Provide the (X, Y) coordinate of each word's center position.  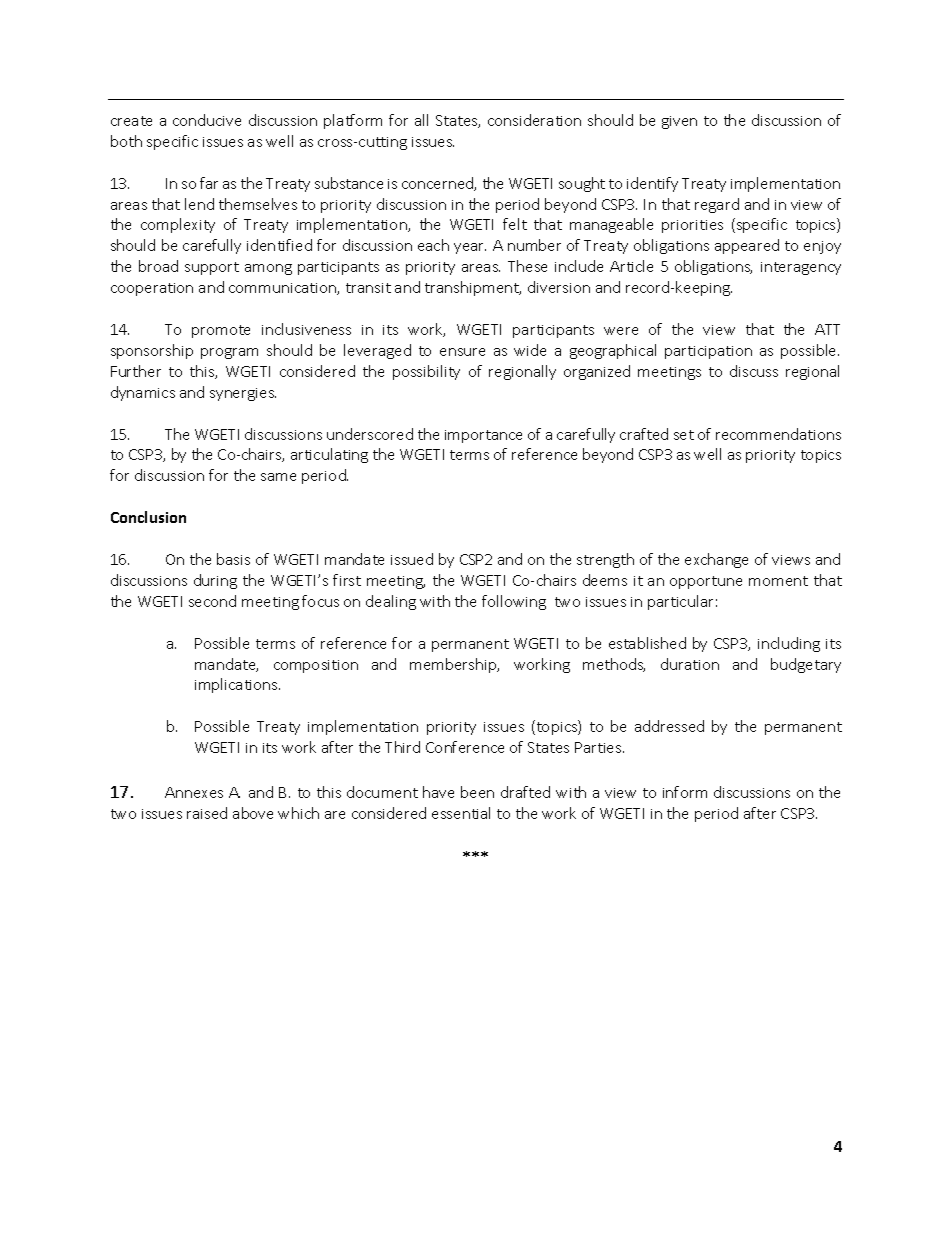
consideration (534, 120)
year (470, 248)
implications (237, 685)
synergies (243, 394)
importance (483, 436)
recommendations (778, 434)
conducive (207, 120)
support (212, 268)
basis (233, 559)
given (679, 122)
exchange (716, 560)
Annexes (194, 792)
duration (690, 664)
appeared (747, 246)
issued (412, 559)
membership (454, 665)
